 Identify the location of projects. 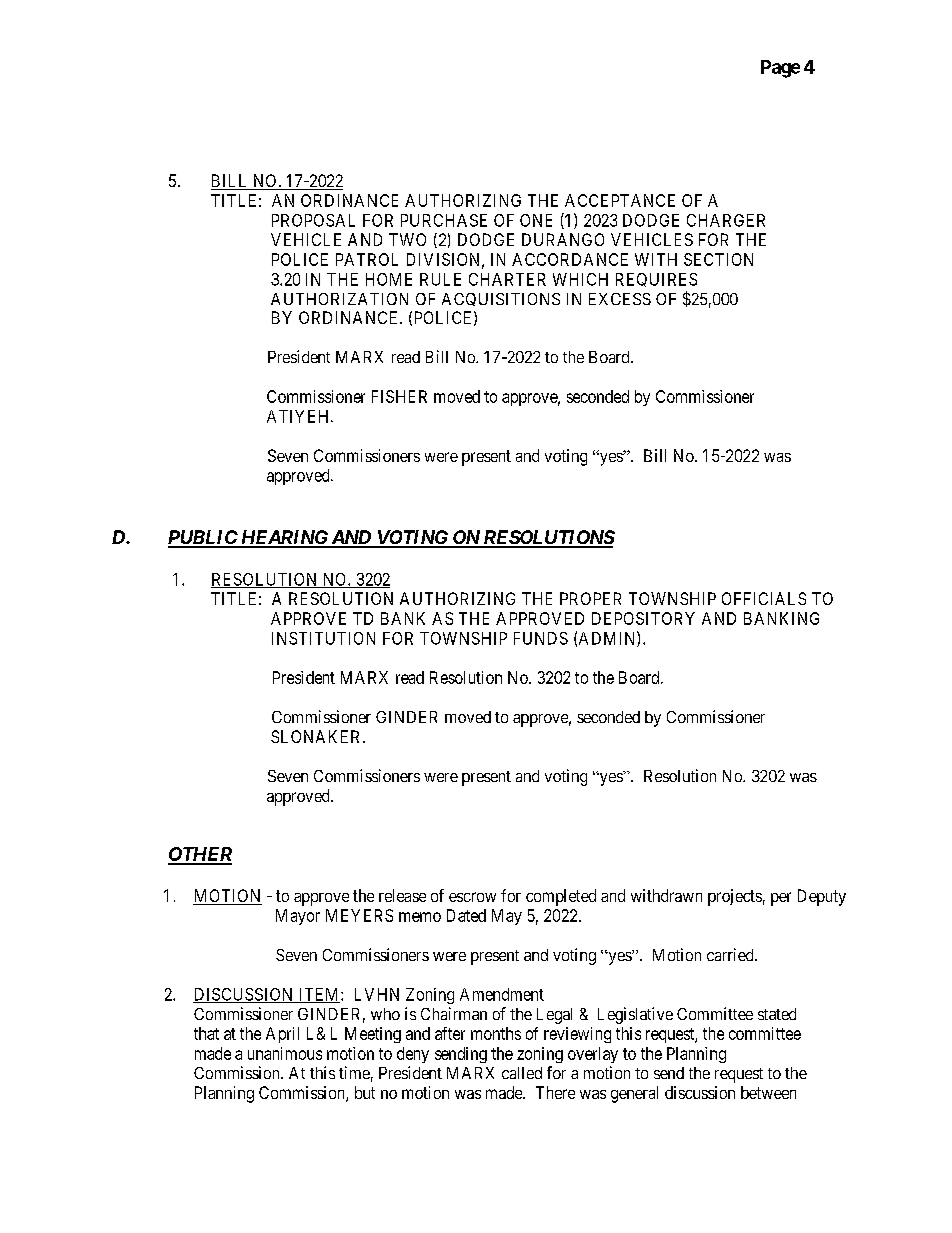
(735, 897).
